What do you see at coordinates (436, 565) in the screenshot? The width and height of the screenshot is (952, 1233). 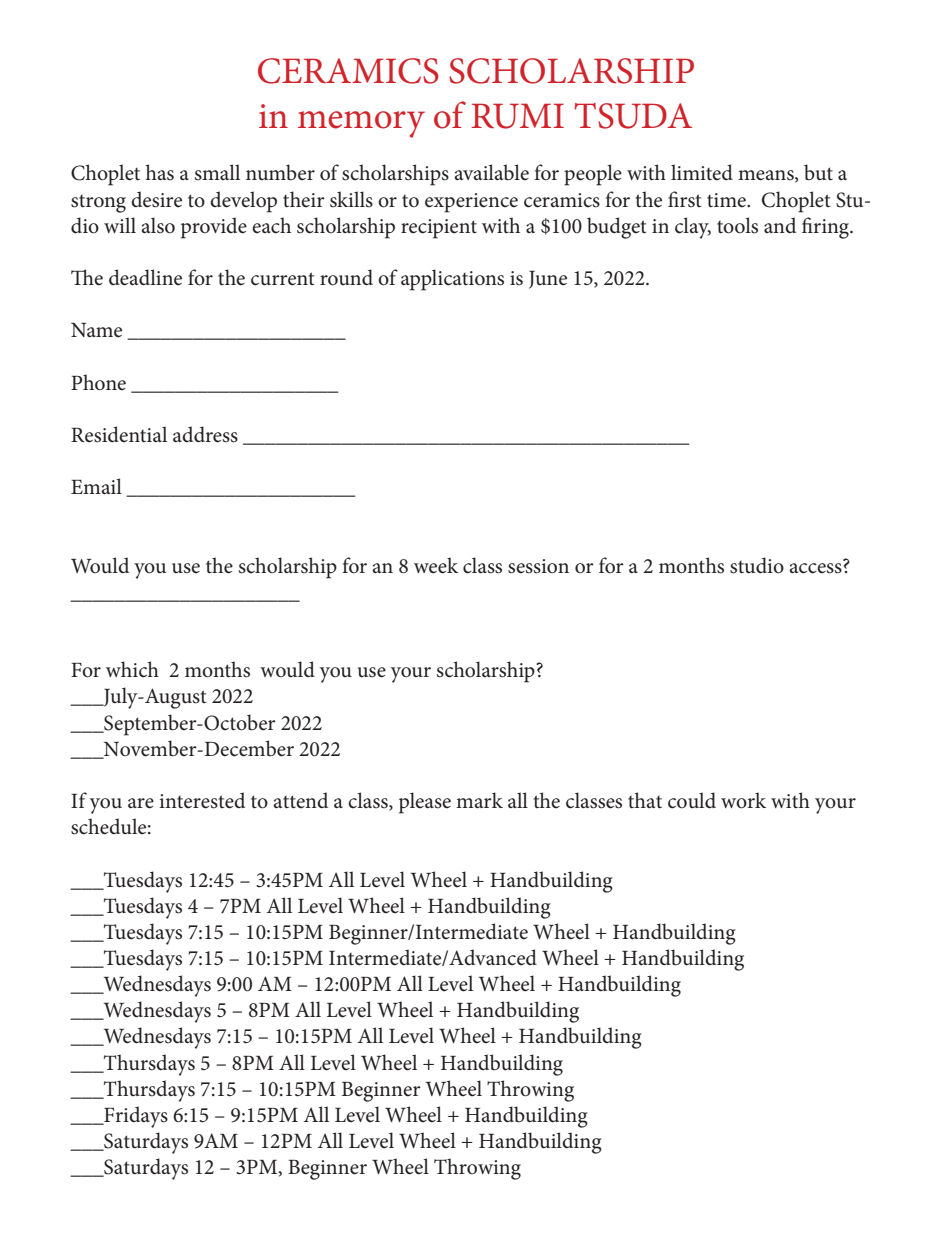 I see `week` at bounding box center [436, 565].
